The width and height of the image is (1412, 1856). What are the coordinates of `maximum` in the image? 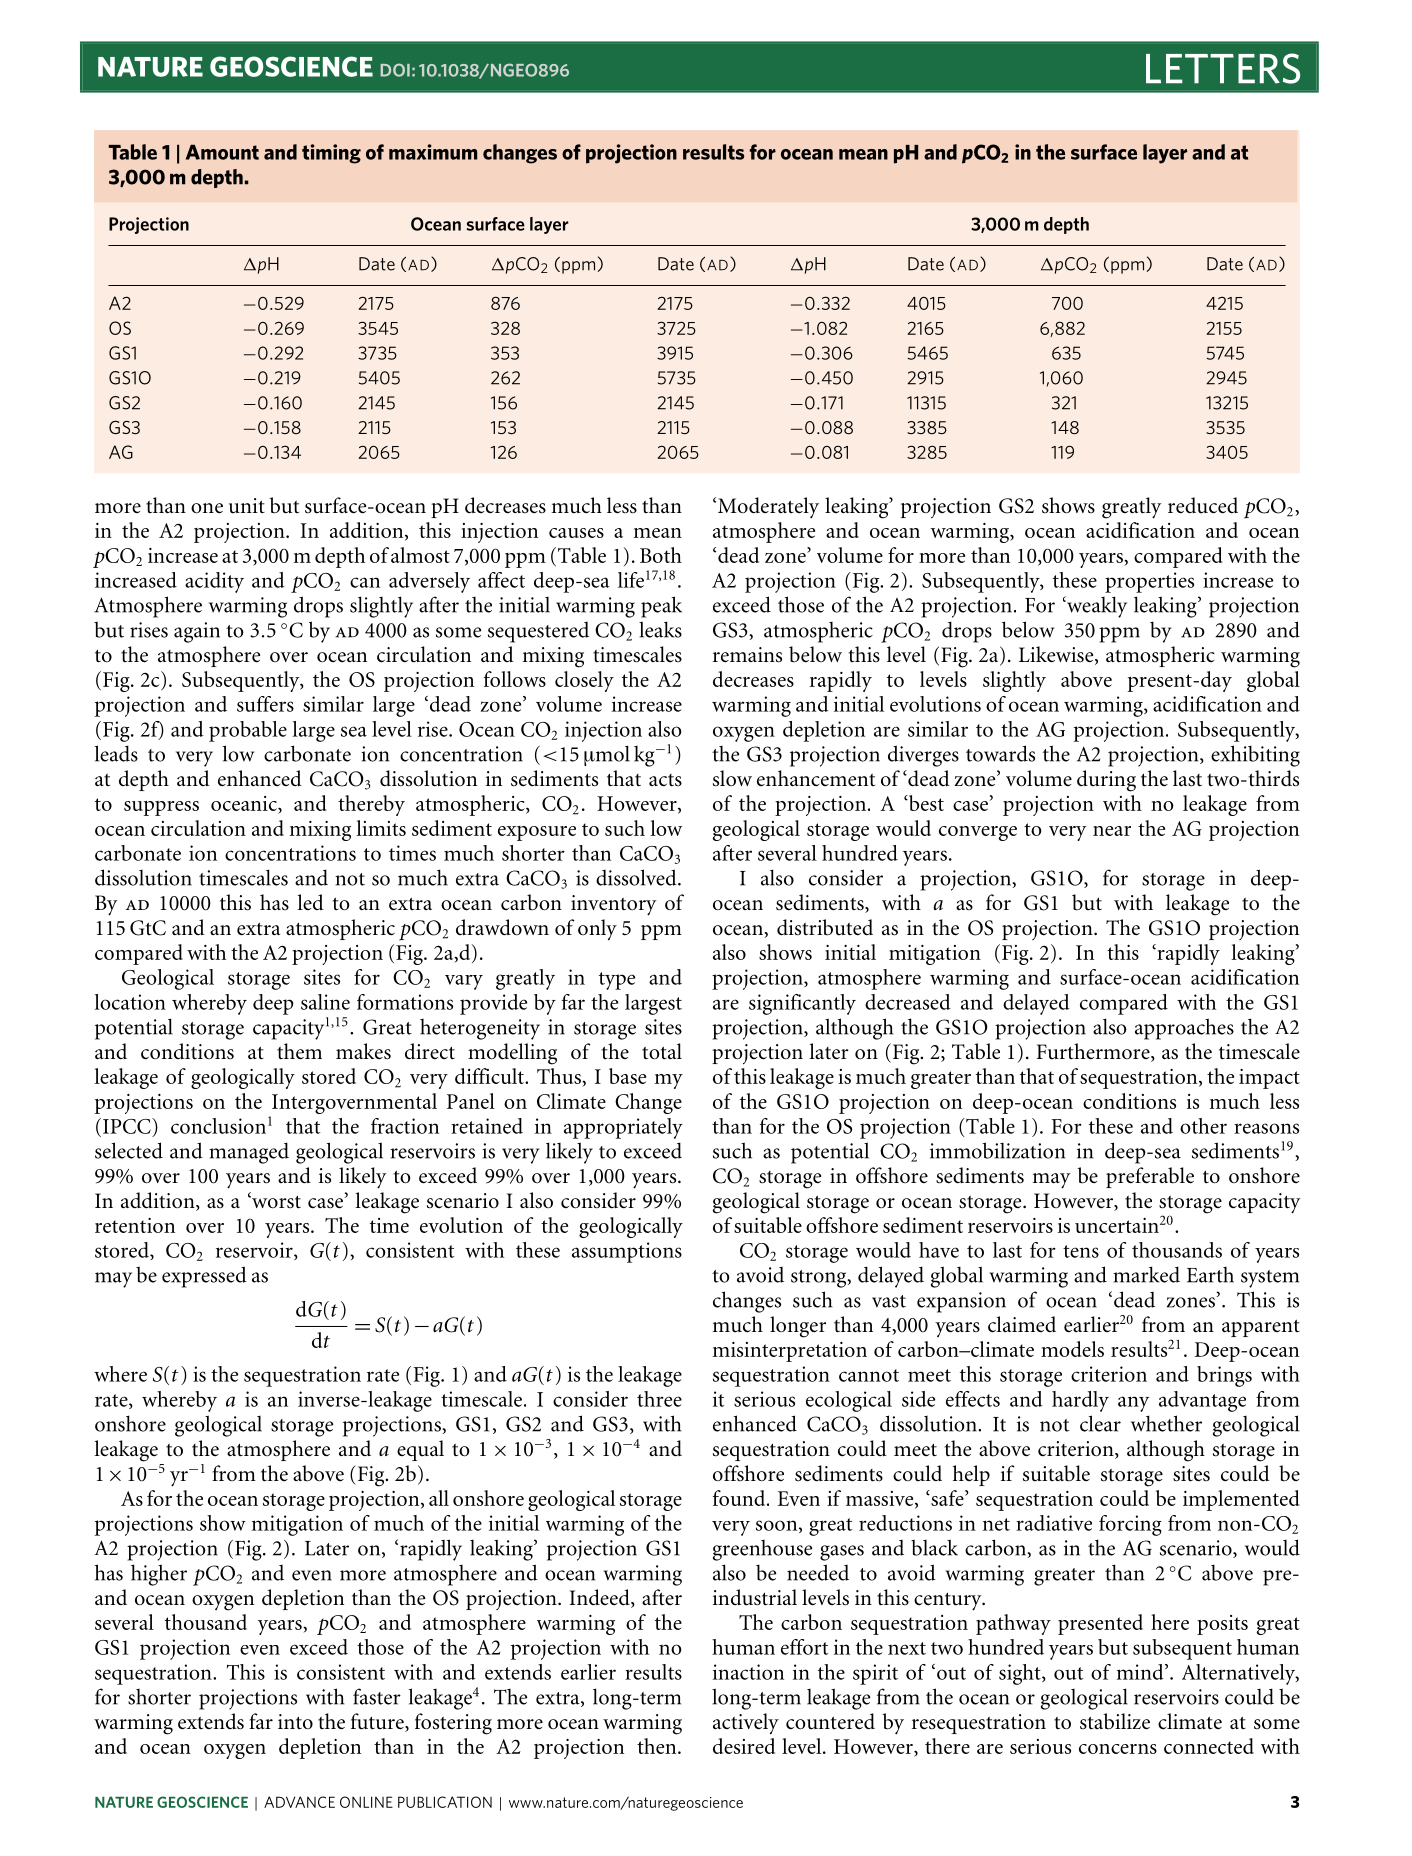 It's located at (433, 152).
